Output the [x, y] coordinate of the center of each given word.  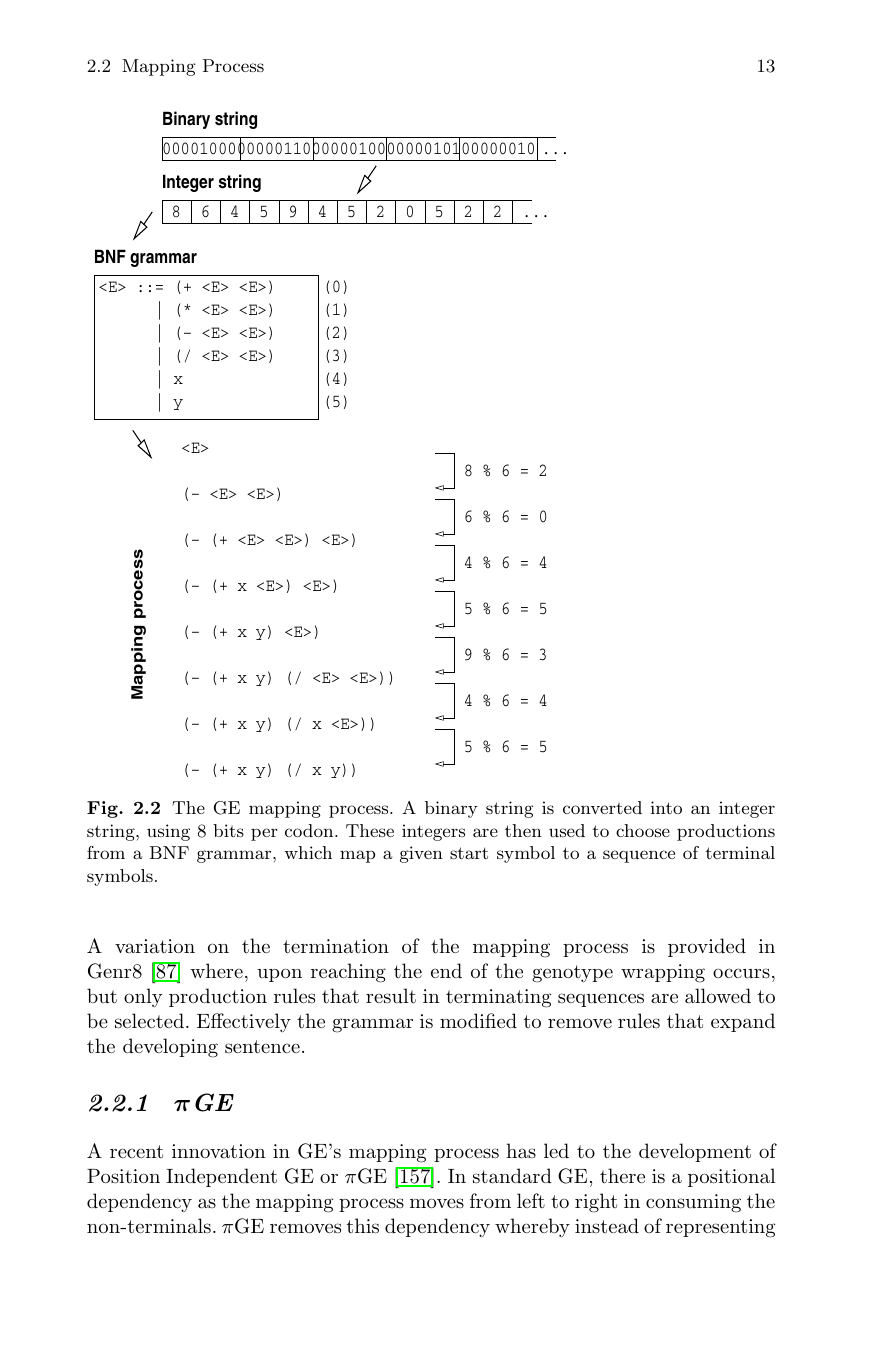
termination [336, 946]
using [168, 832]
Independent [221, 1177]
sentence [262, 1047]
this [363, 1226]
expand [743, 1022]
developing [170, 1048]
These [370, 830]
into [666, 807]
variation [155, 946]
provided [707, 947]
